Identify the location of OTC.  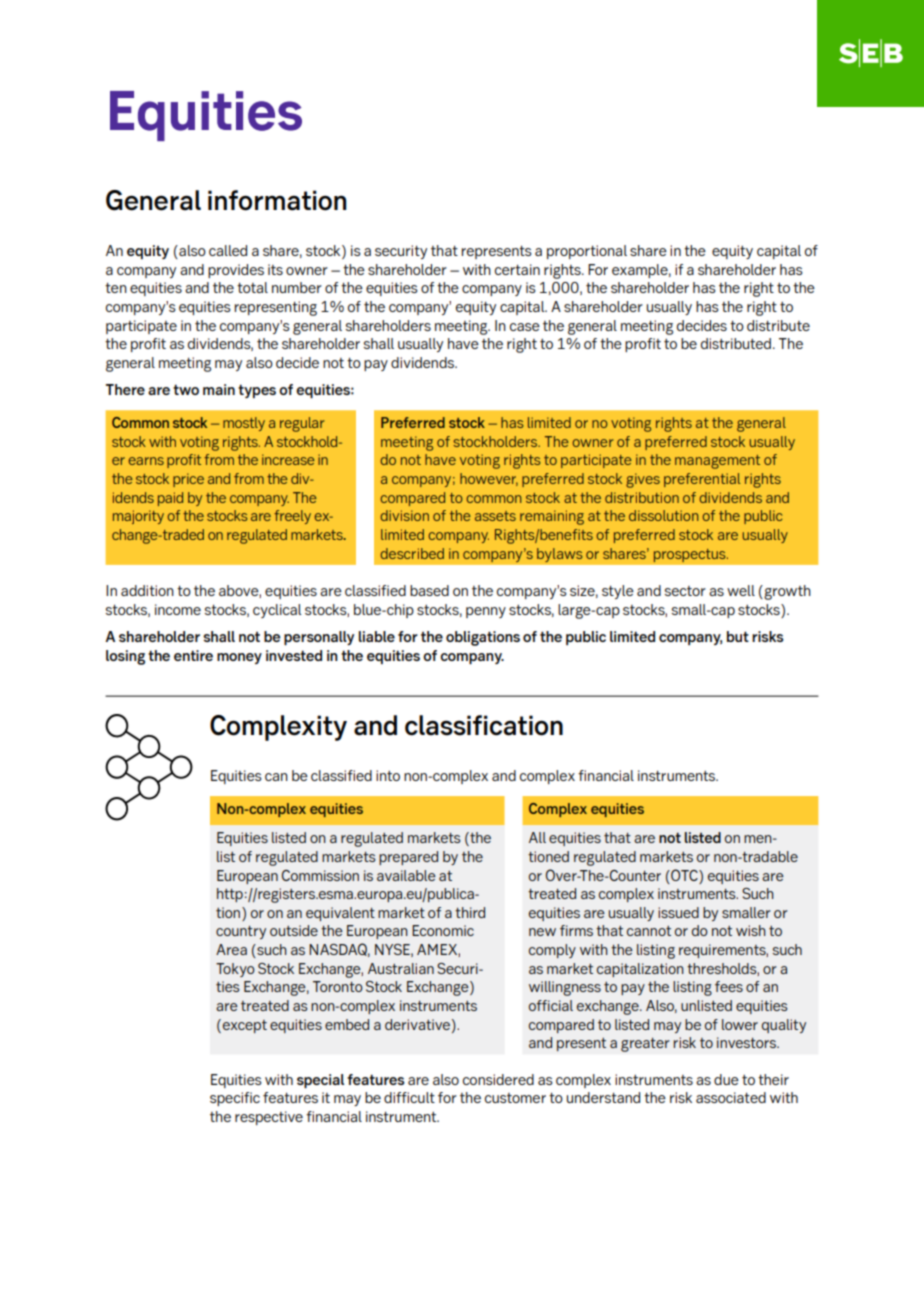
(684, 875).
